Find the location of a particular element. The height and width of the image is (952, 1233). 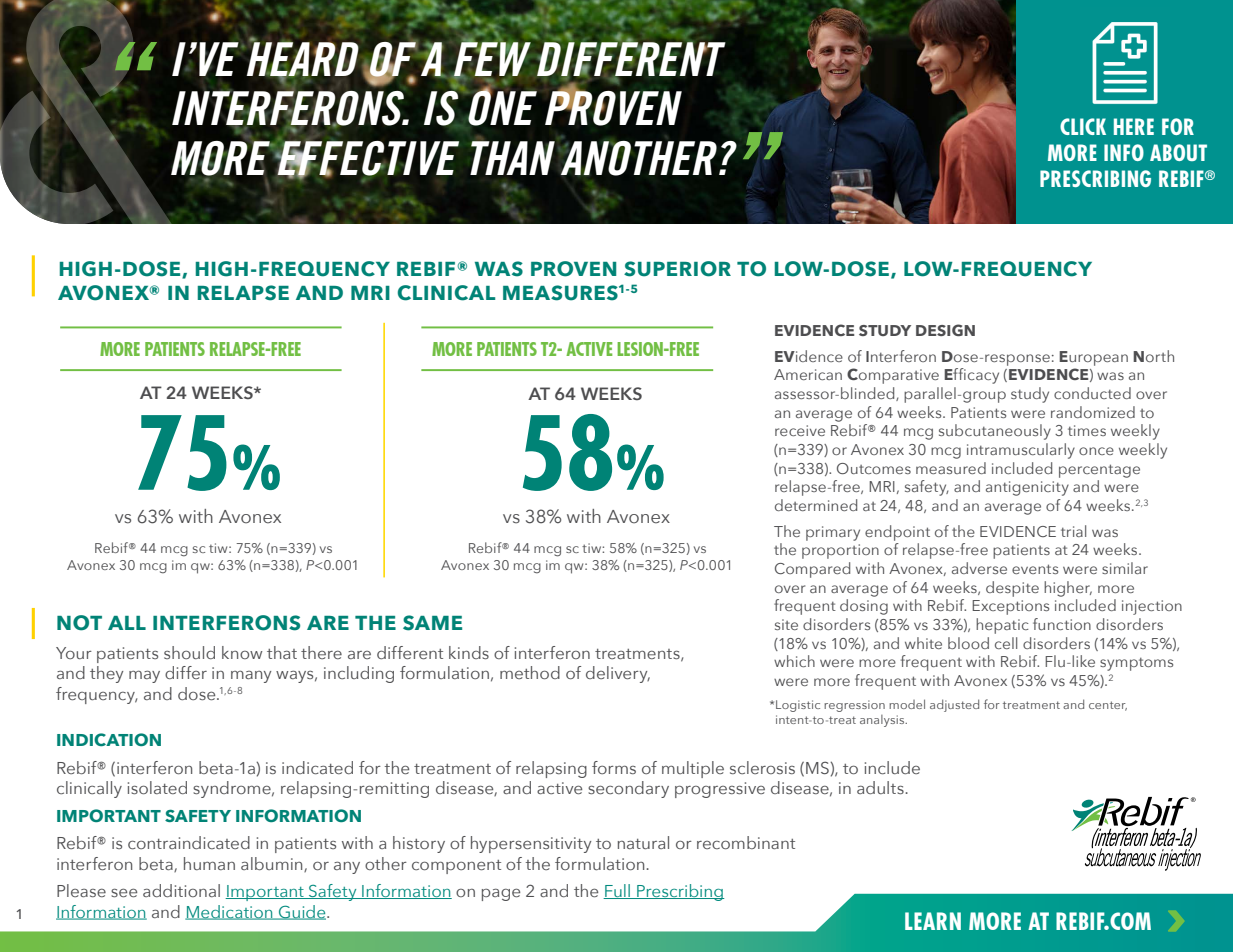

center is located at coordinates (1108, 706).
